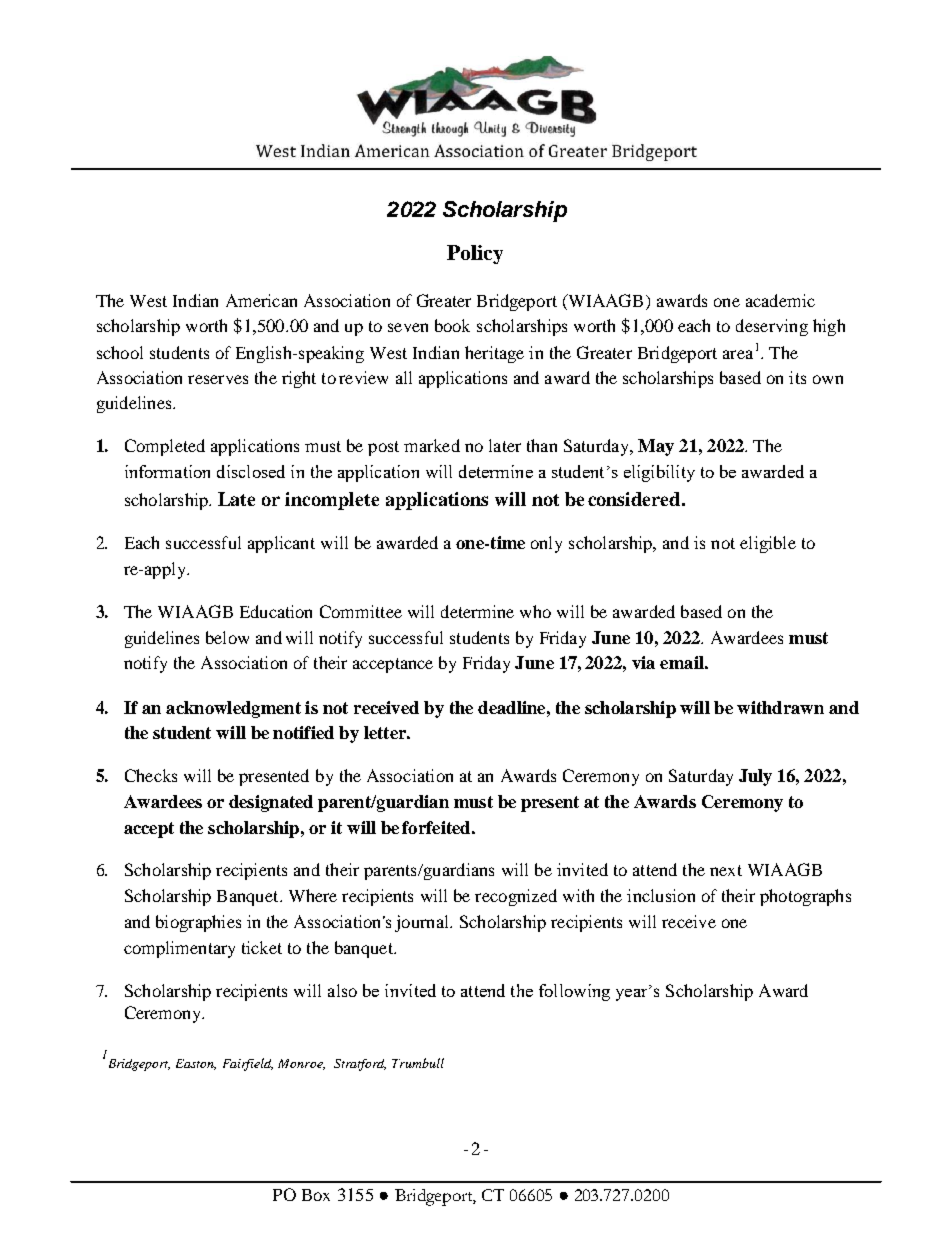 This screenshot has width=952, height=1233. I want to click on academic, so click(780, 300).
